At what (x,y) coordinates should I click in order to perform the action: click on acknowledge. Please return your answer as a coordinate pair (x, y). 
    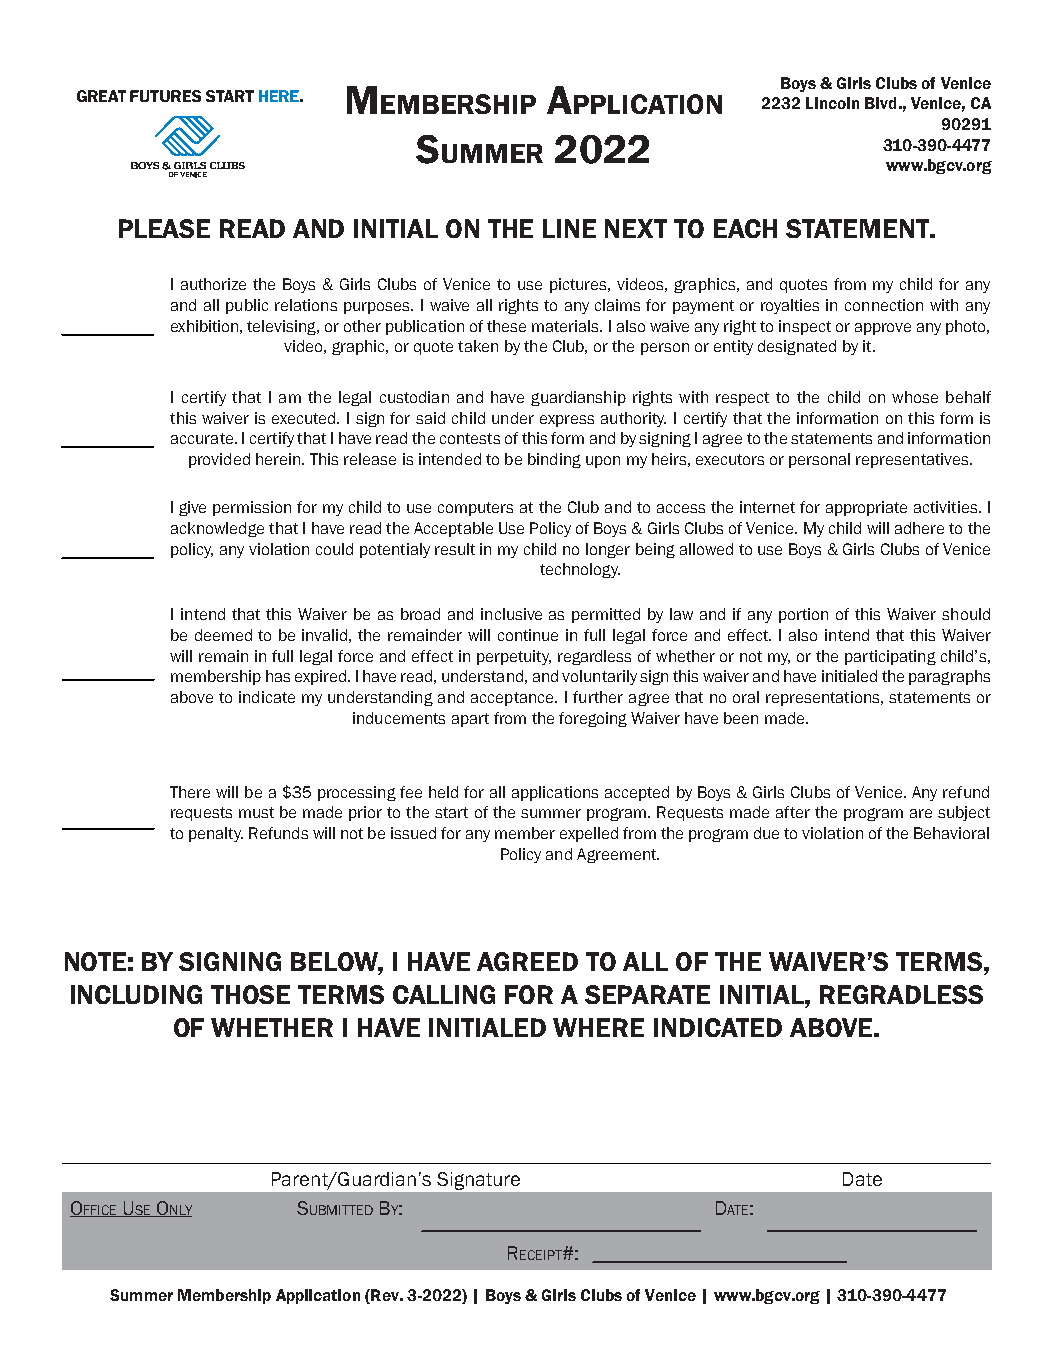
    Looking at the image, I should click on (217, 529).
